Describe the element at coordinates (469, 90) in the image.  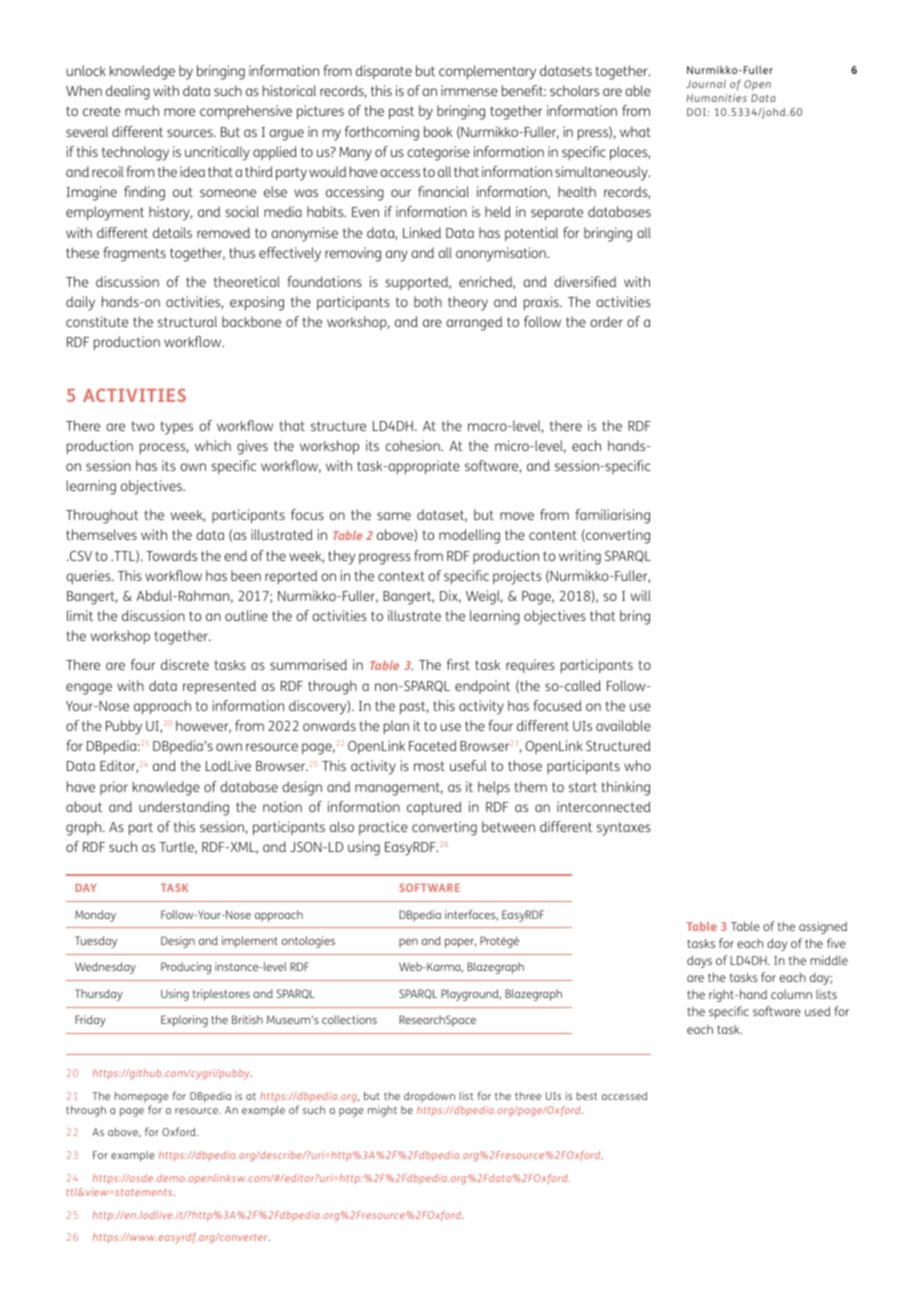
I see `immense` at that location.
